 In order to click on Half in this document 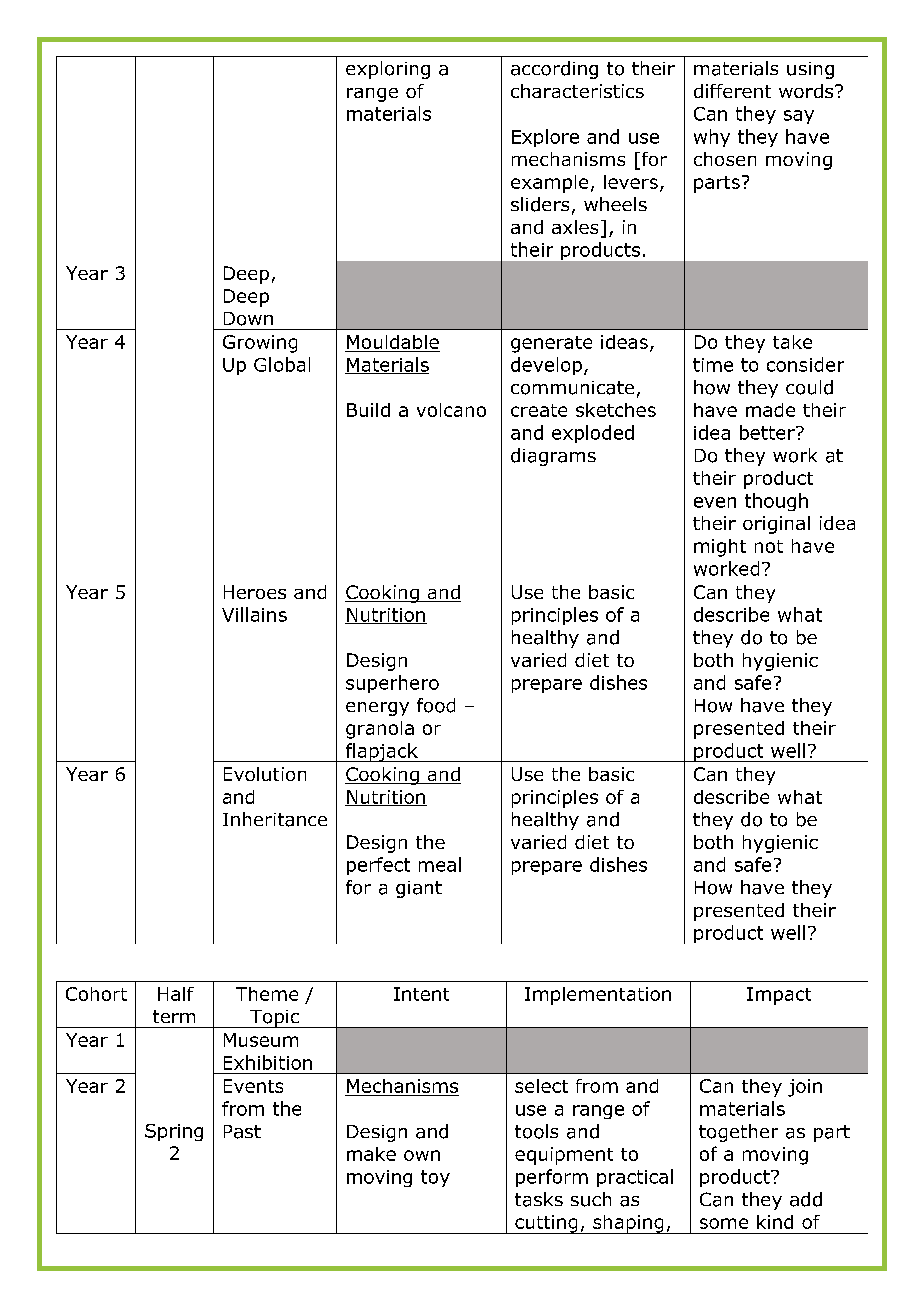, I will do `click(176, 994)`.
